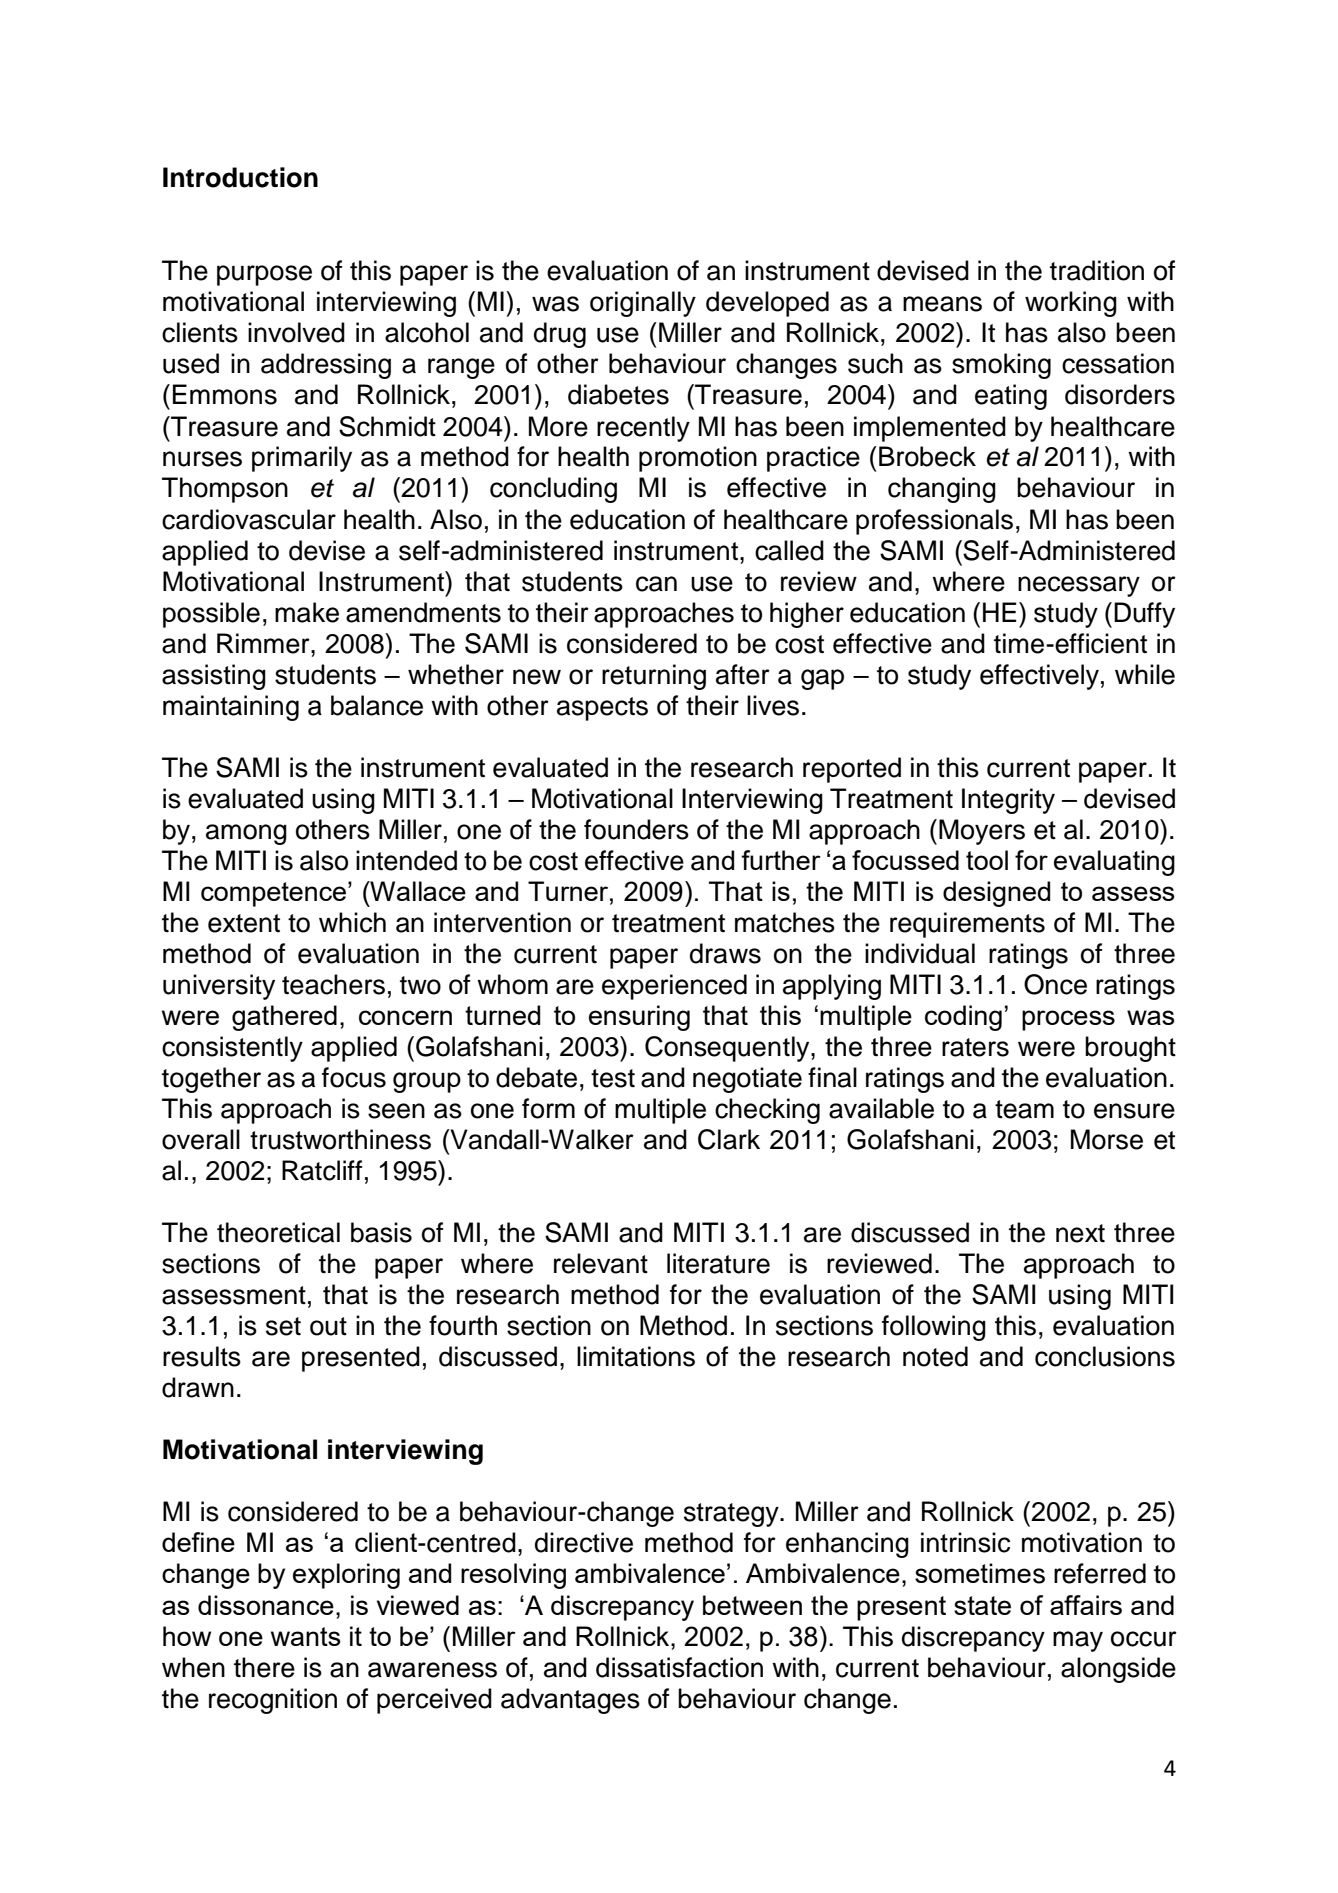  What do you see at coordinates (643, 304) in the image?
I see `originally` at bounding box center [643, 304].
